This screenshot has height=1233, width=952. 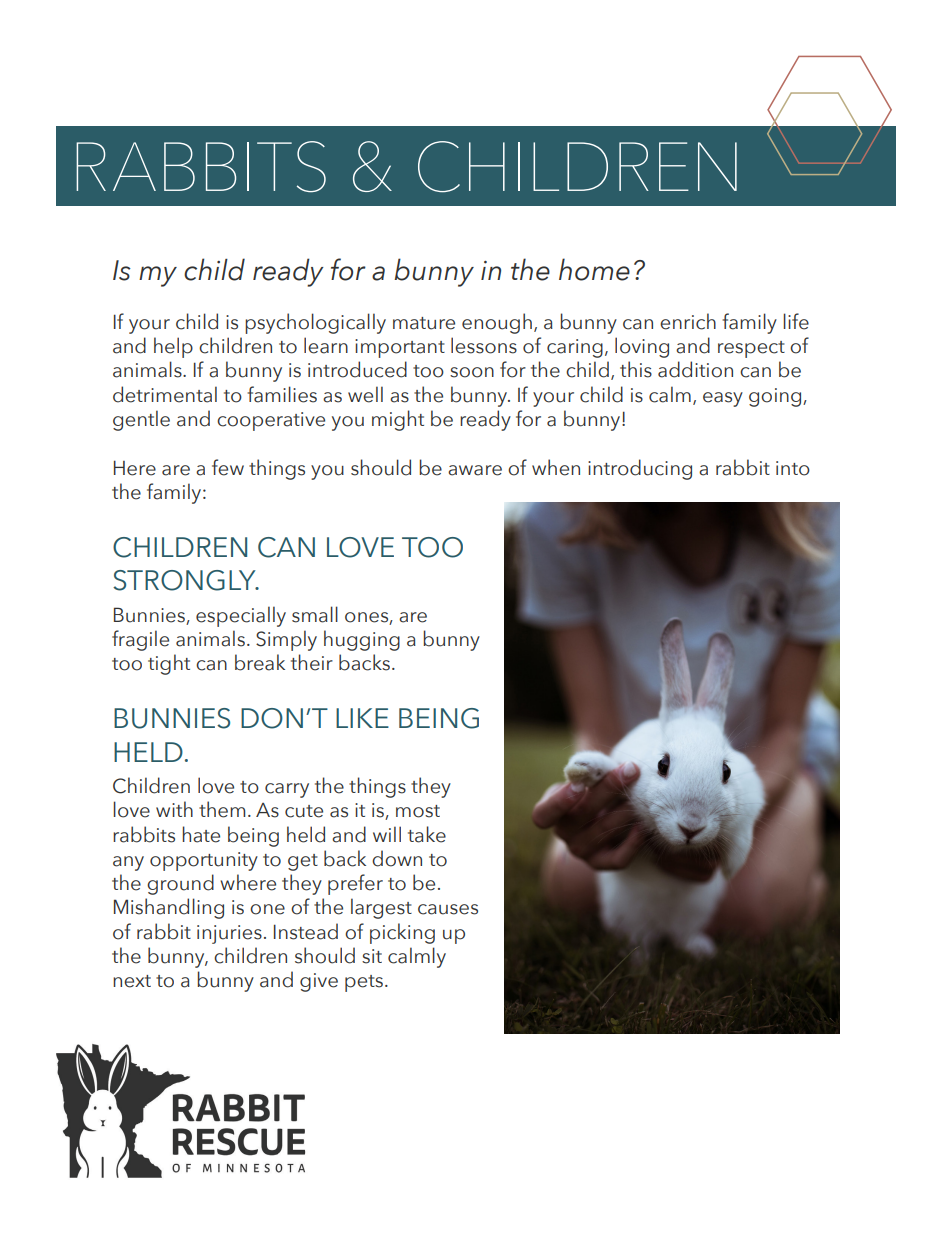 What do you see at coordinates (640, 469) in the screenshot?
I see `introducing` at bounding box center [640, 469].
